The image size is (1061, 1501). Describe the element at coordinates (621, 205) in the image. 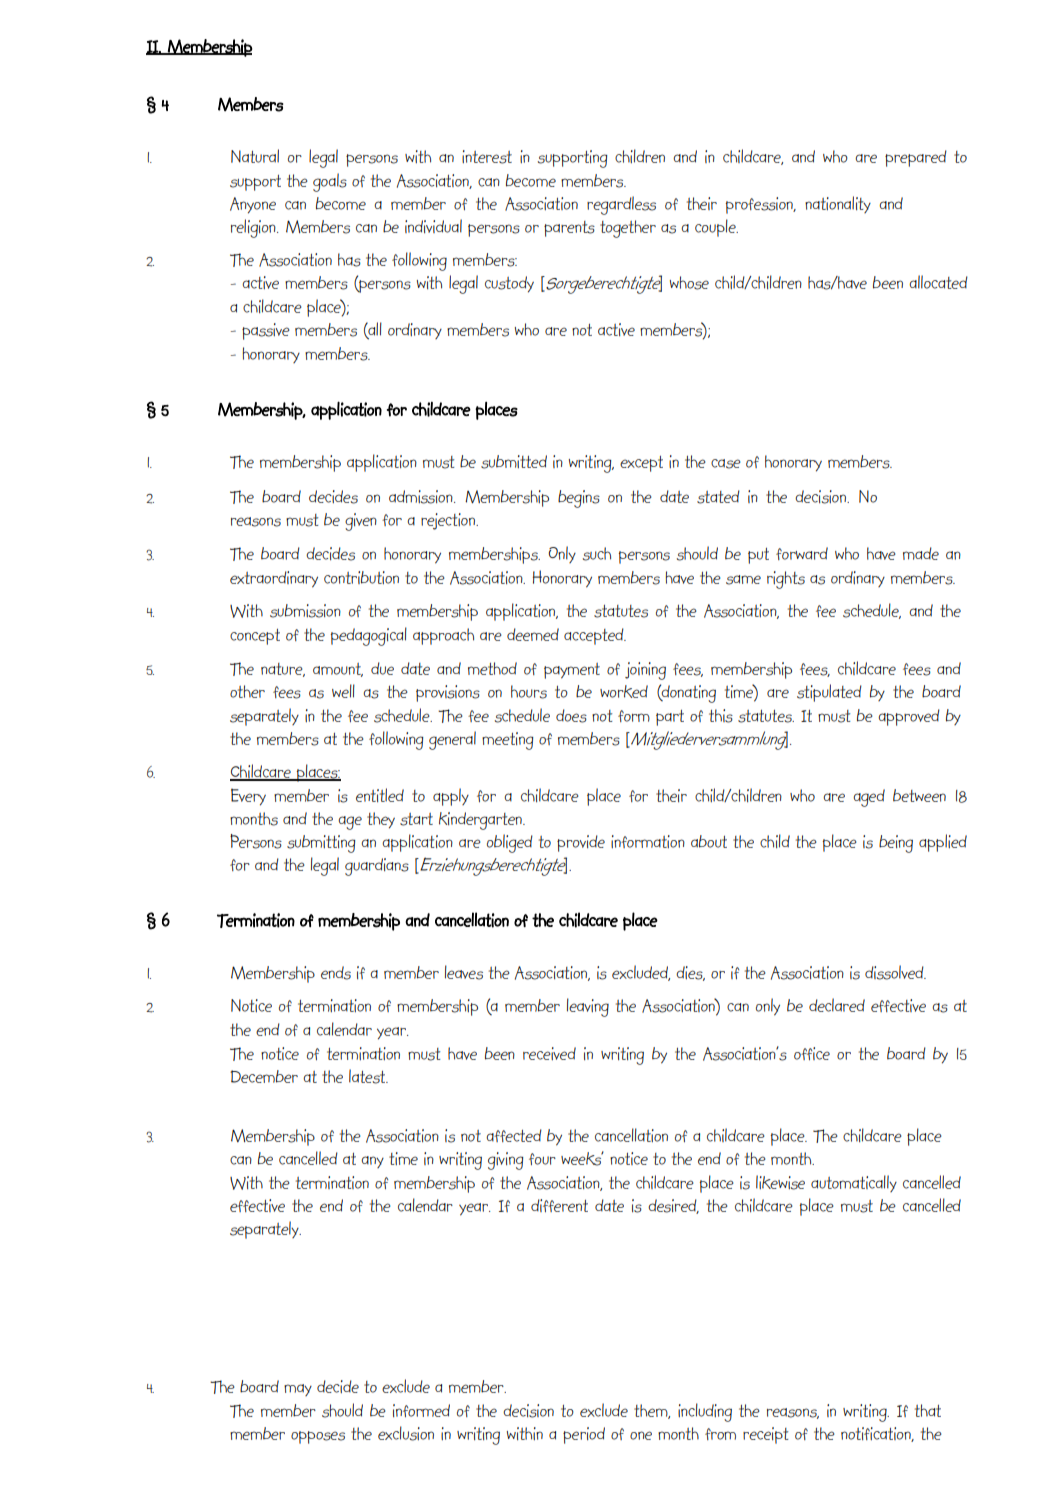

I see `regardless` at that location.
